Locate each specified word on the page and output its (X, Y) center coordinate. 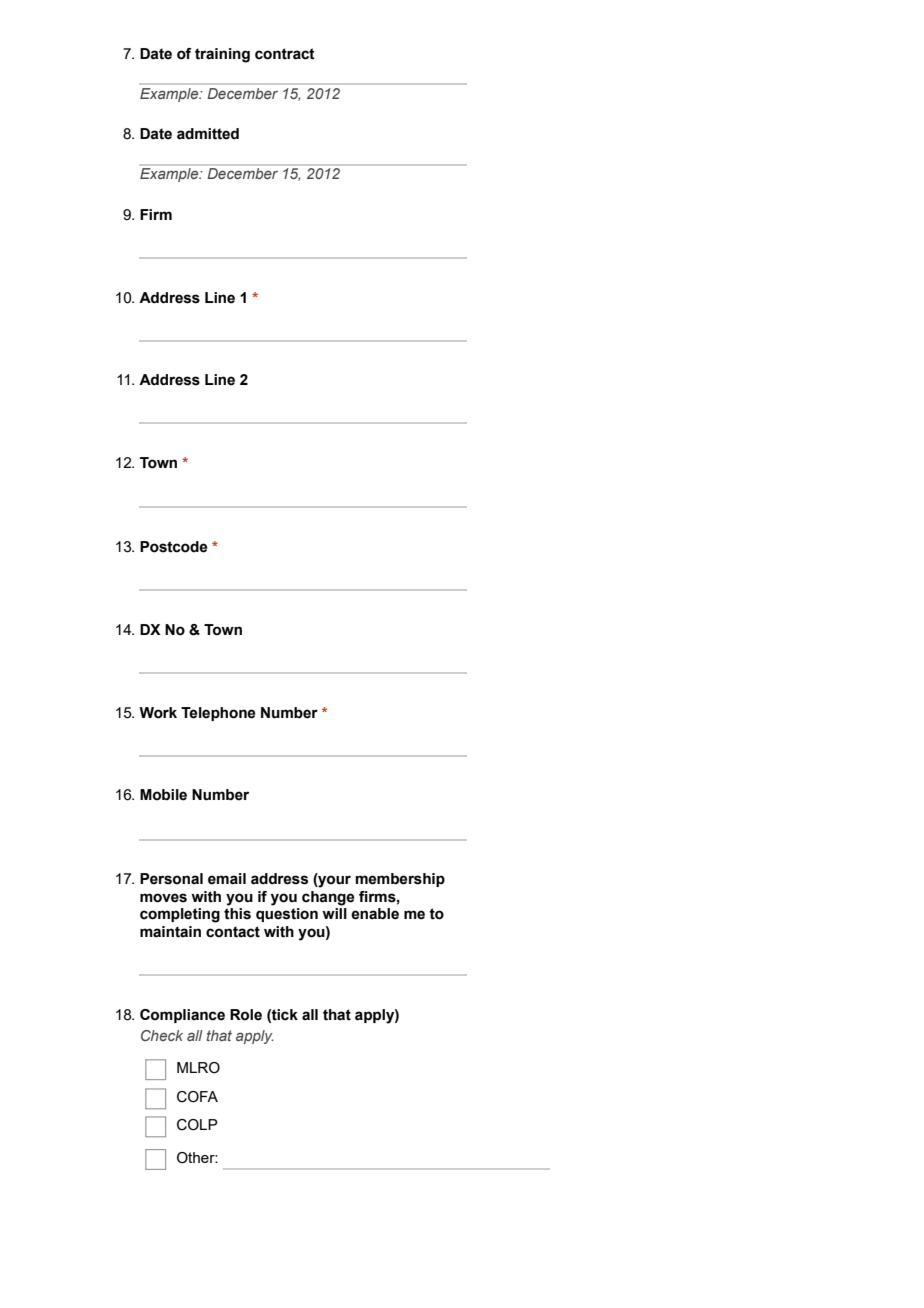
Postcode (174, 547)
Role (246, 1015)
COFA (197, 1097)
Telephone (218, 714)
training (222, 55)
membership (400, 880)
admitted (208, 134)
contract (285, 54)
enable (375, 914)
